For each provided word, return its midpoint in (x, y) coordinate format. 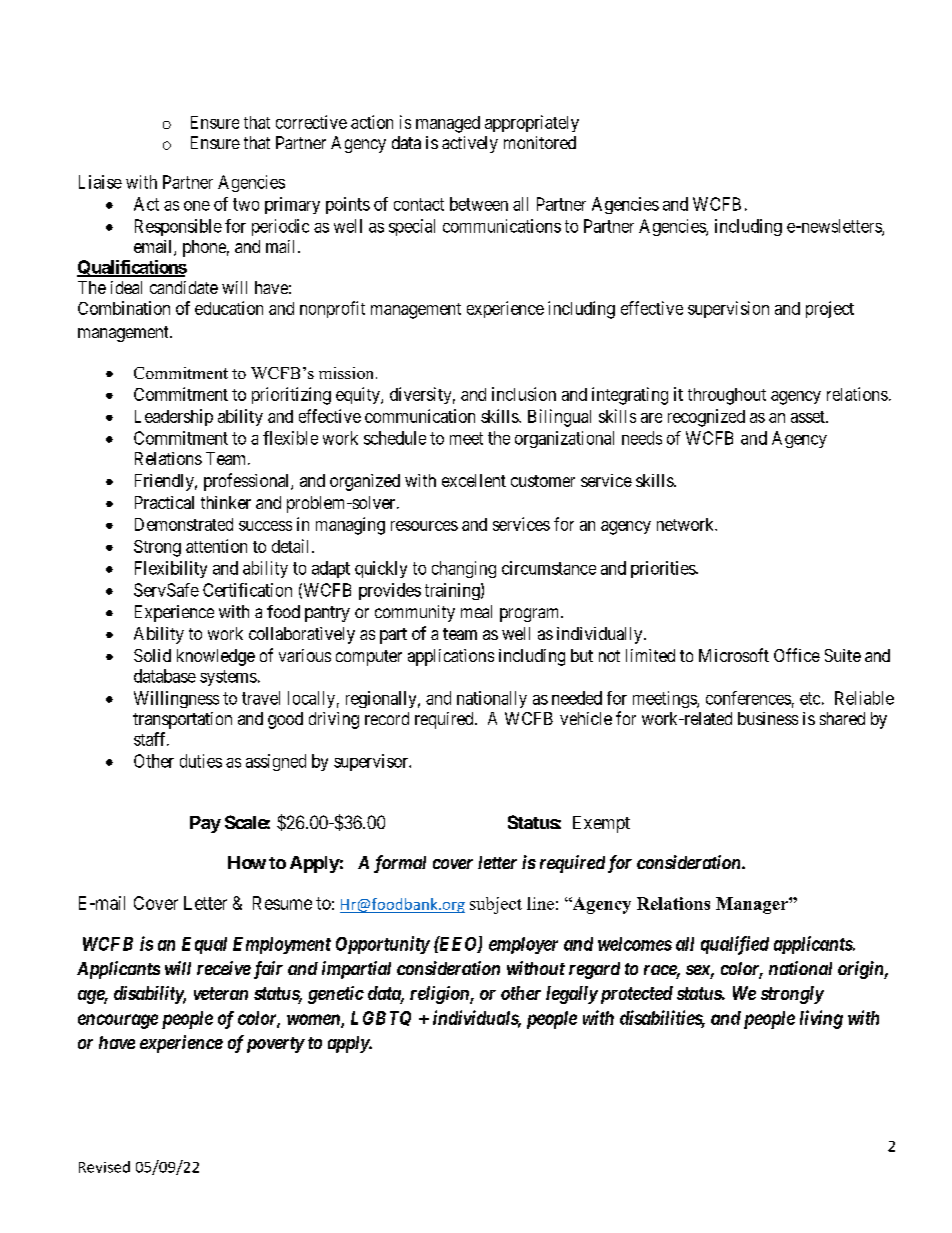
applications (451, 657)
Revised (104, 1167)
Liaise (100, 182)
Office (797, 655)
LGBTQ (381, 1018)
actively (470, 144)
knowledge (216, 657)
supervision (728, 309)
